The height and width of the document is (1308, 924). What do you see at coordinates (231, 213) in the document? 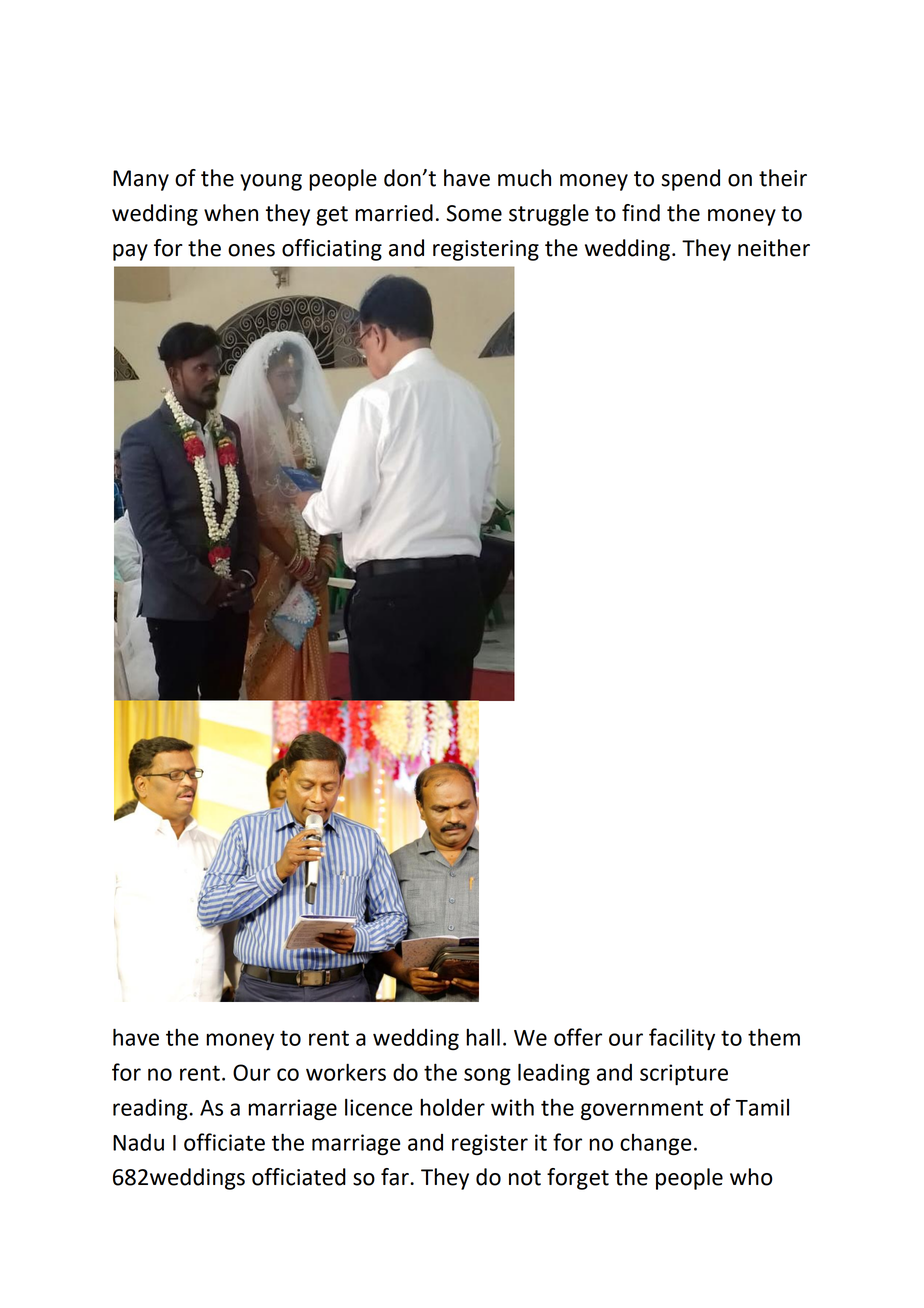
I see `when` at bounding box center [231, 213].
